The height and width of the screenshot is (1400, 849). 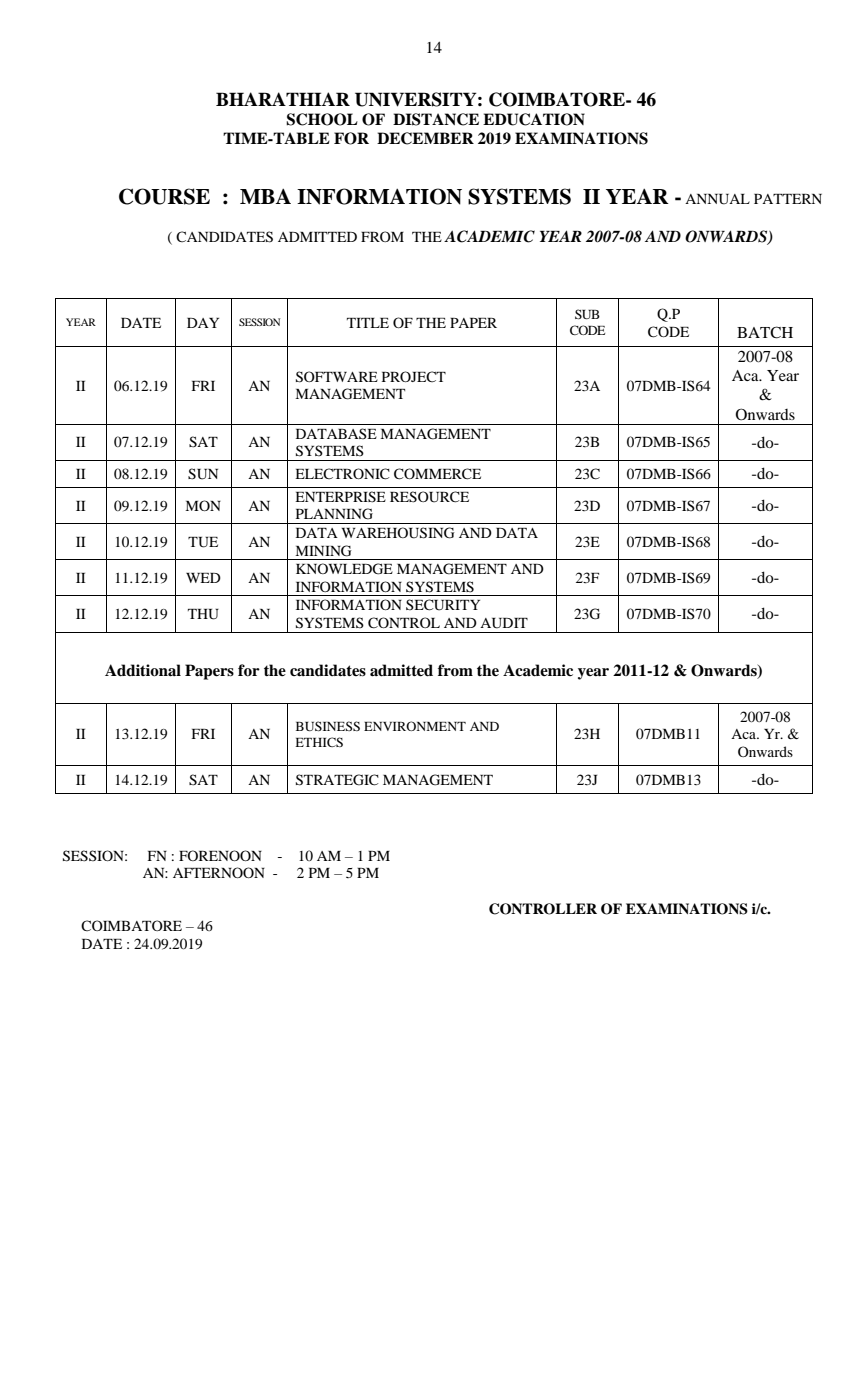 What do you see at coordinates (337, 780) in the screenshot?
I see `STRATEGIC` at bounding box center [337, 780].
